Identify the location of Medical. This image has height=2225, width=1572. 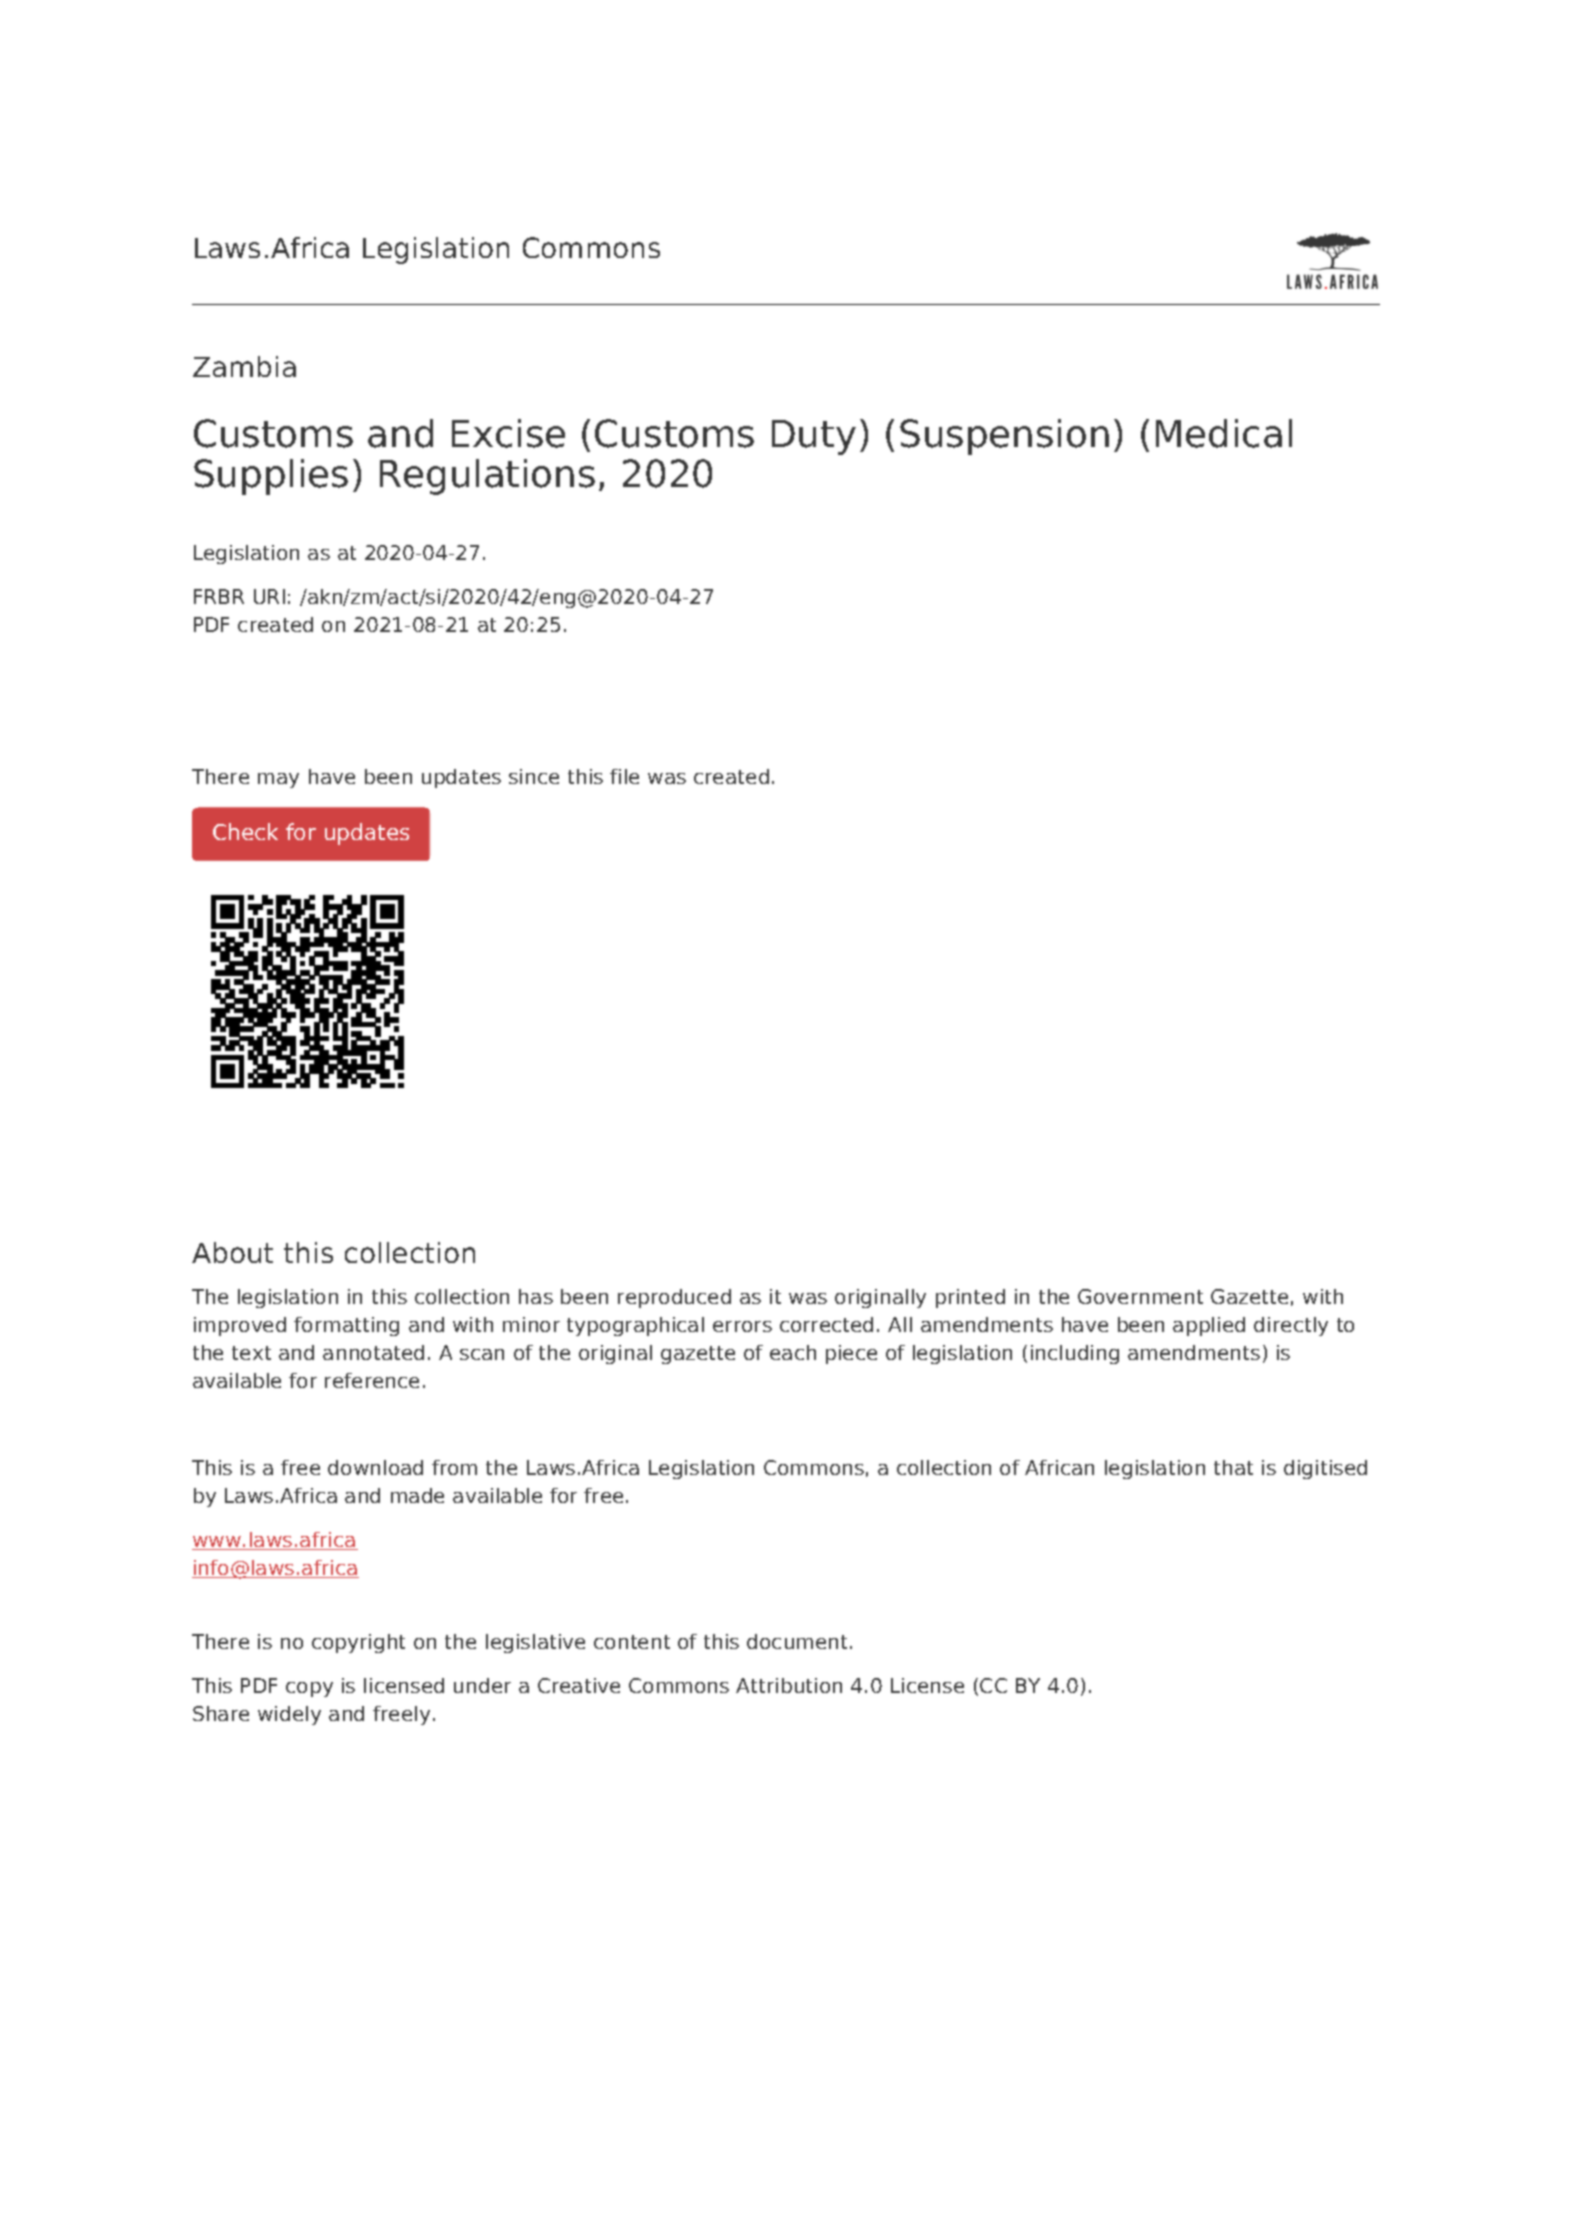
(1224, 433).
